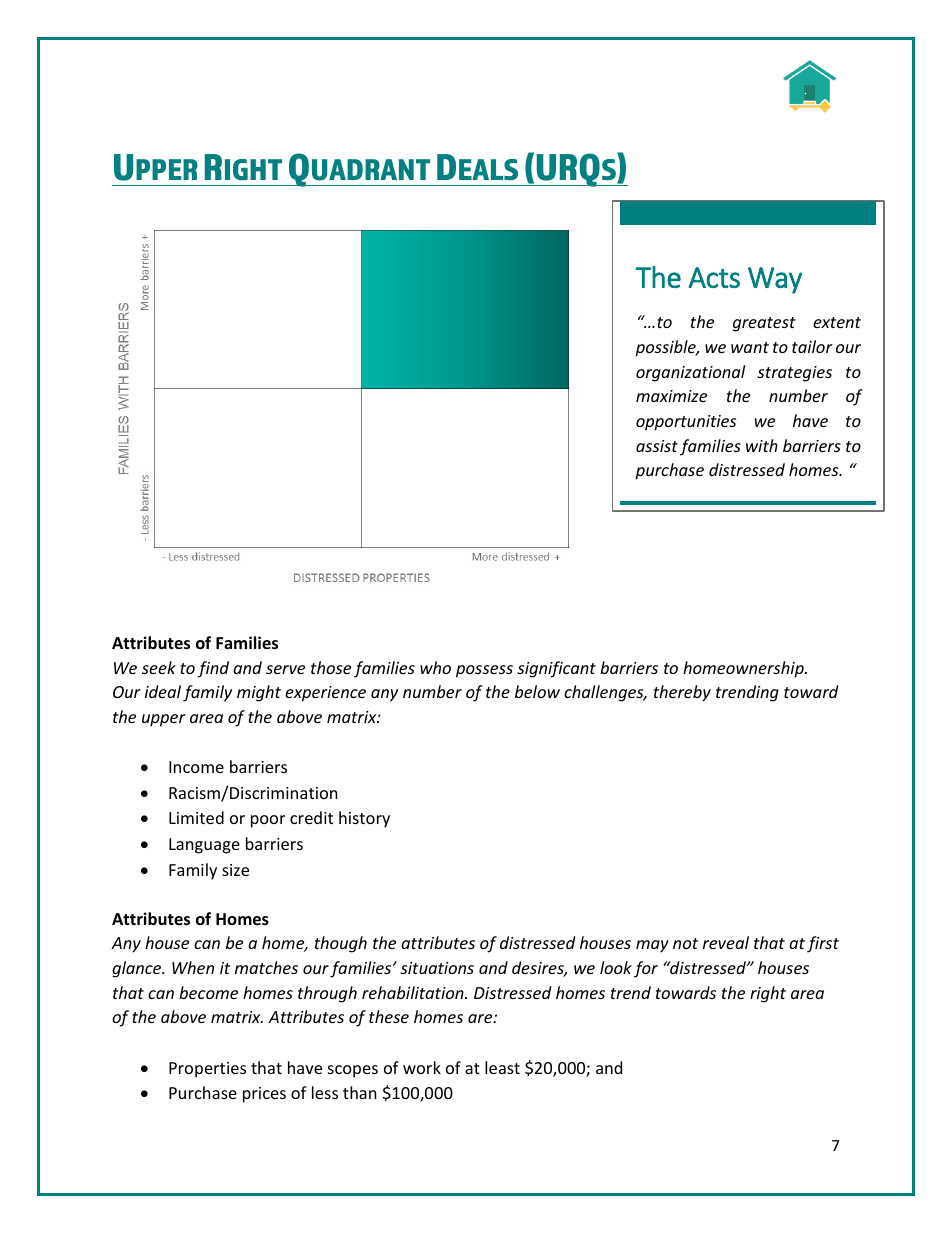 The image size is (952, 1233). What do you see at coordinates (714, 277) in the image?
I see `Acts` at bounding box center [714, 277].
